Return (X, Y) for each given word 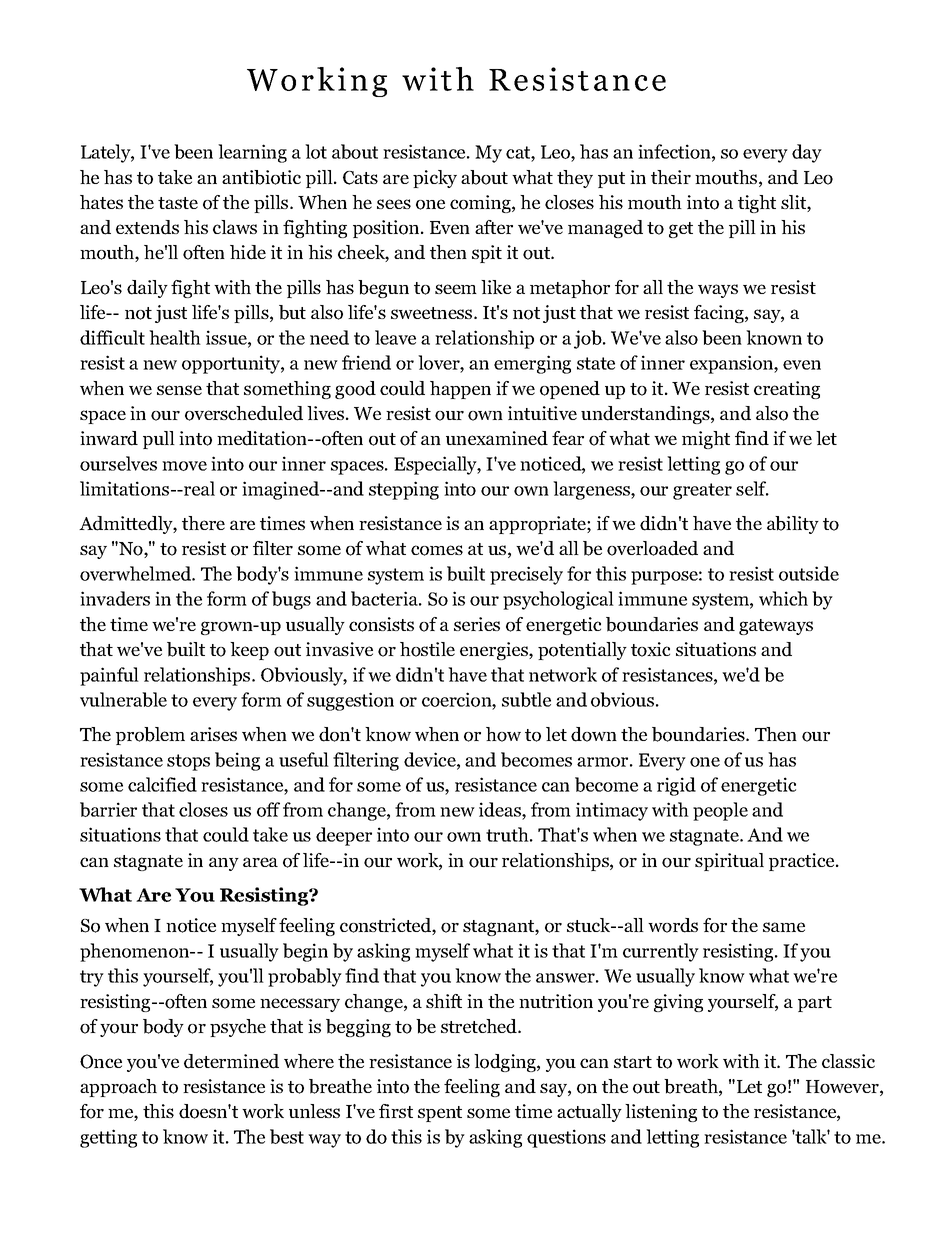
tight (757, 204)
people (720, 811)
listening (661, 1113)
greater (702, 491)
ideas (501, 811)
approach (118, 1088)
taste (178, 203)
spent (440, 1114)
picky (435, 179)
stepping (404, 490)
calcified (162, 784)
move (184, 466)
